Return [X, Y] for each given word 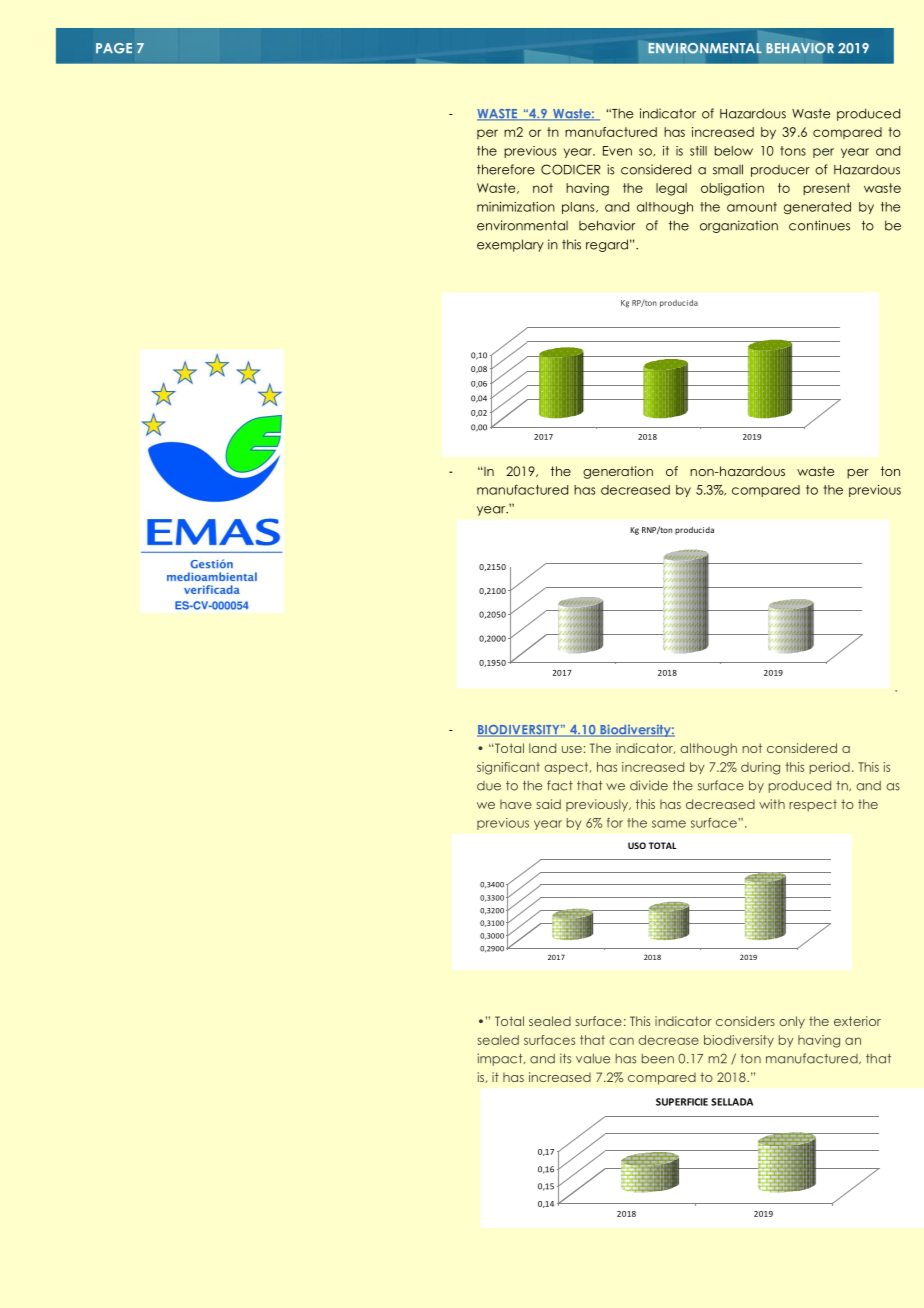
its [565, 1058]
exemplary [510, 245]
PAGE [114, 48]
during [760, 768]
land [542, 748]
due [489, 786]
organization [739, 226]
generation [618, 472]
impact [501, 1059]
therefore [506, 169]
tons [793, 151]
